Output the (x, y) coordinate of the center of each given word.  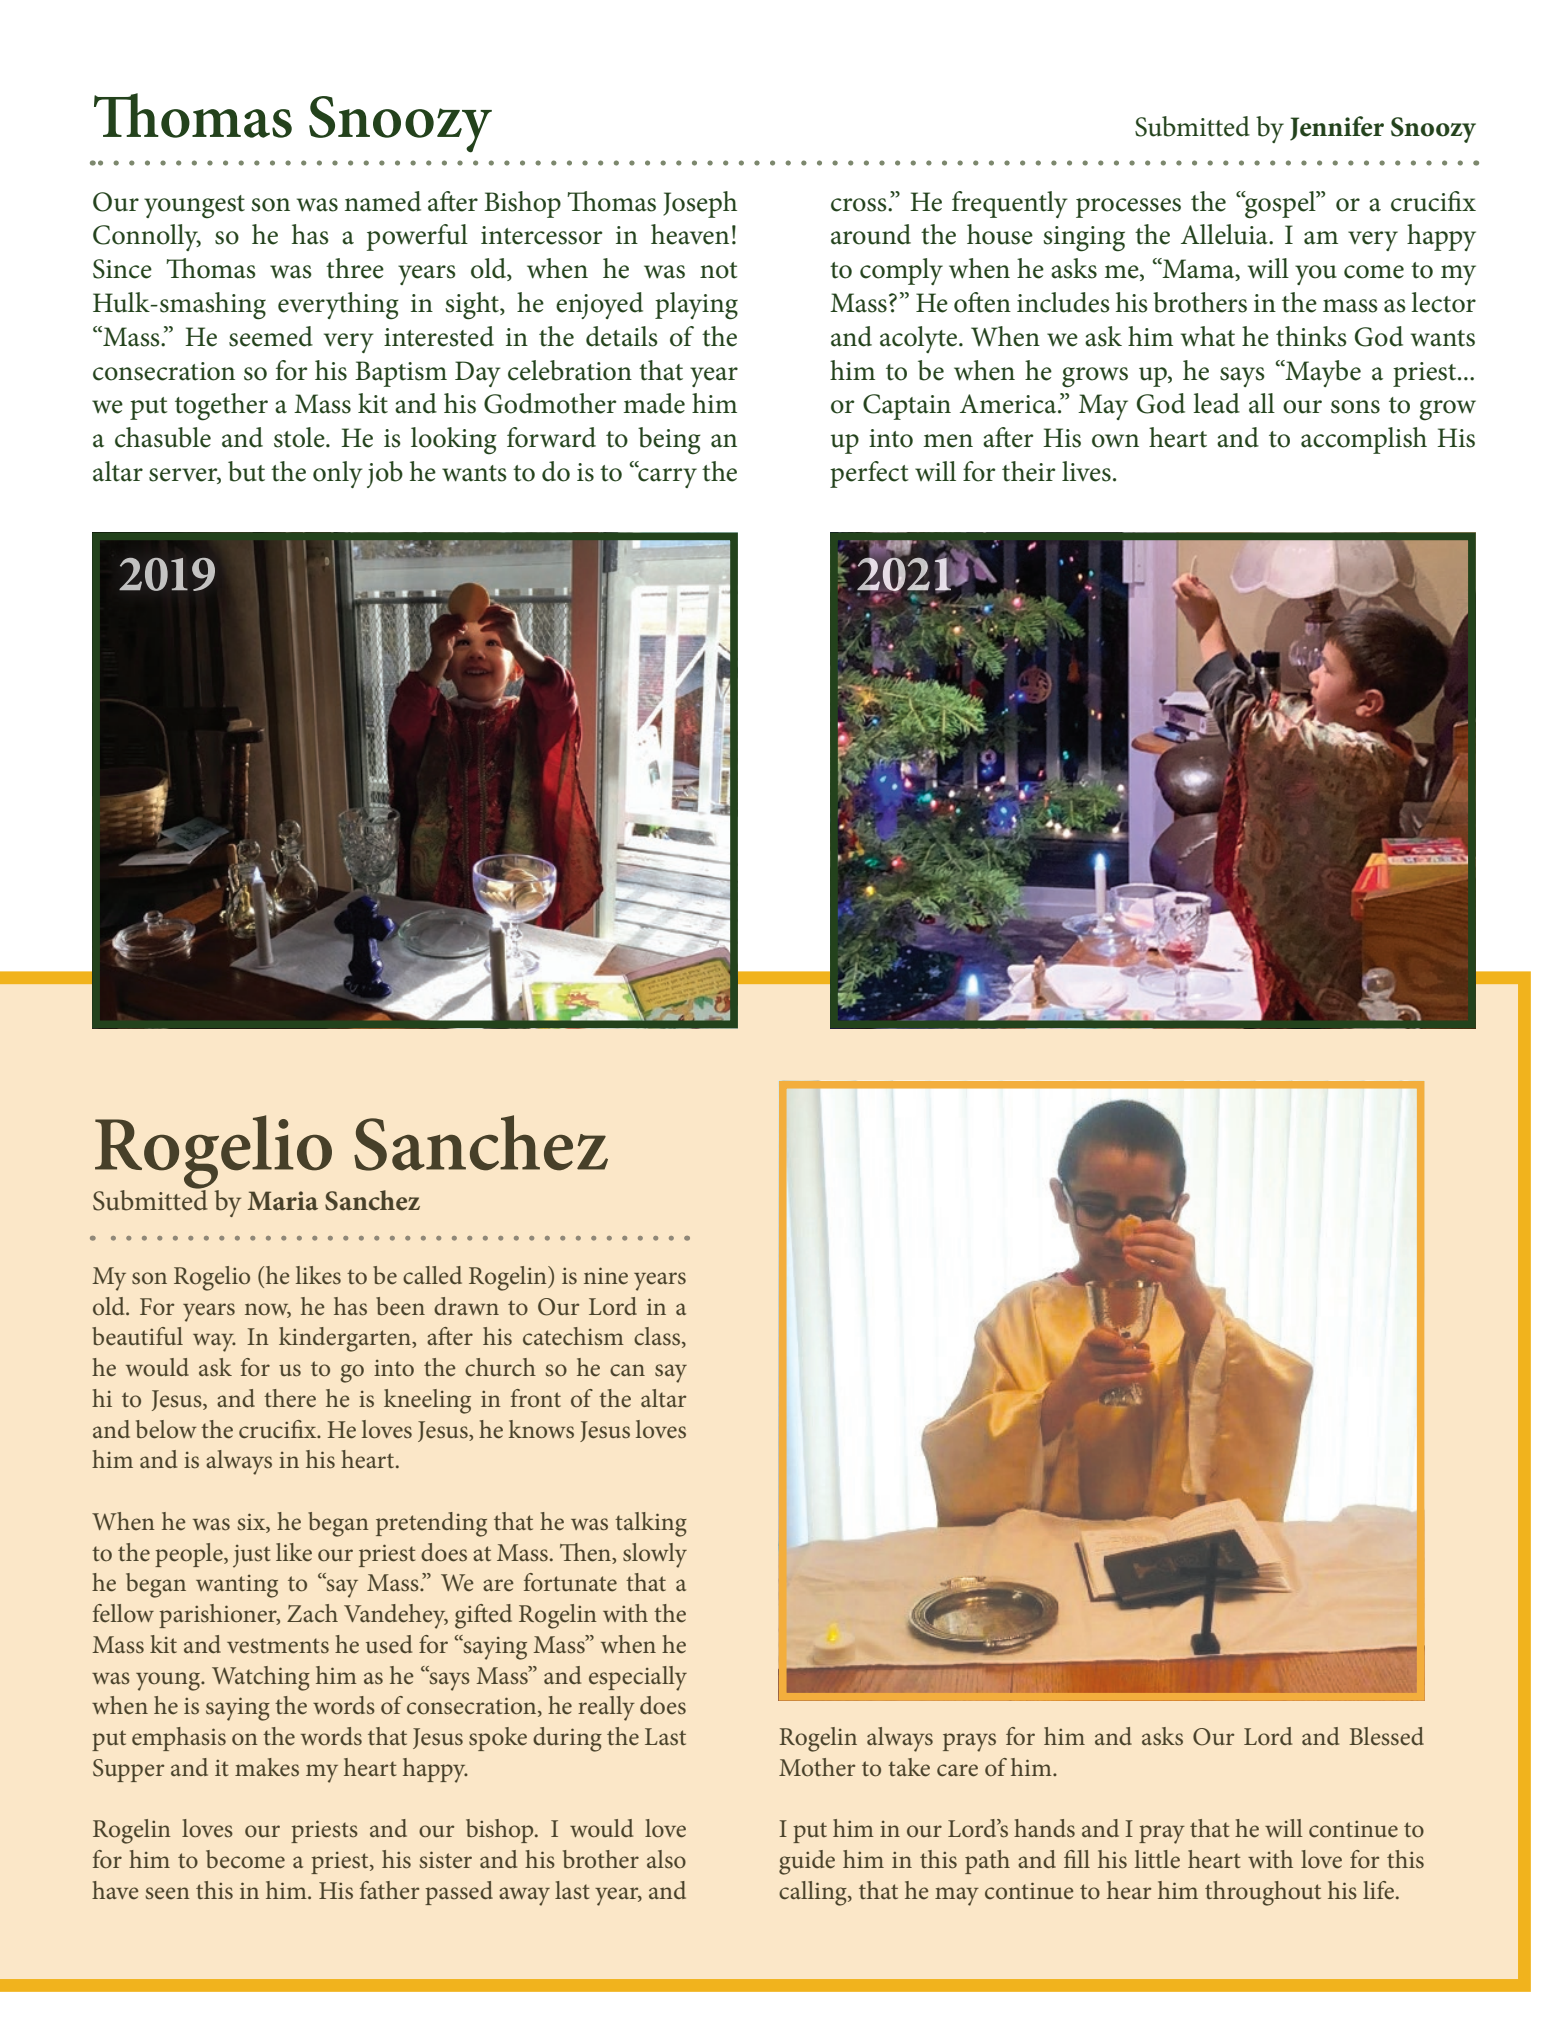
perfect (869, 474)
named (383, 201)
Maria (283, 1201)
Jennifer (1337, 128)
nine (606, 1276)
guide (807, 1862)
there (290, 1398)
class (658, 1337)
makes (267, 1767)
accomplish (1364, 440)
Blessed (1386, 1736)
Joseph (700, 204)
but (246, 471)
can (627, 1370)
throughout (1263, 1893)
